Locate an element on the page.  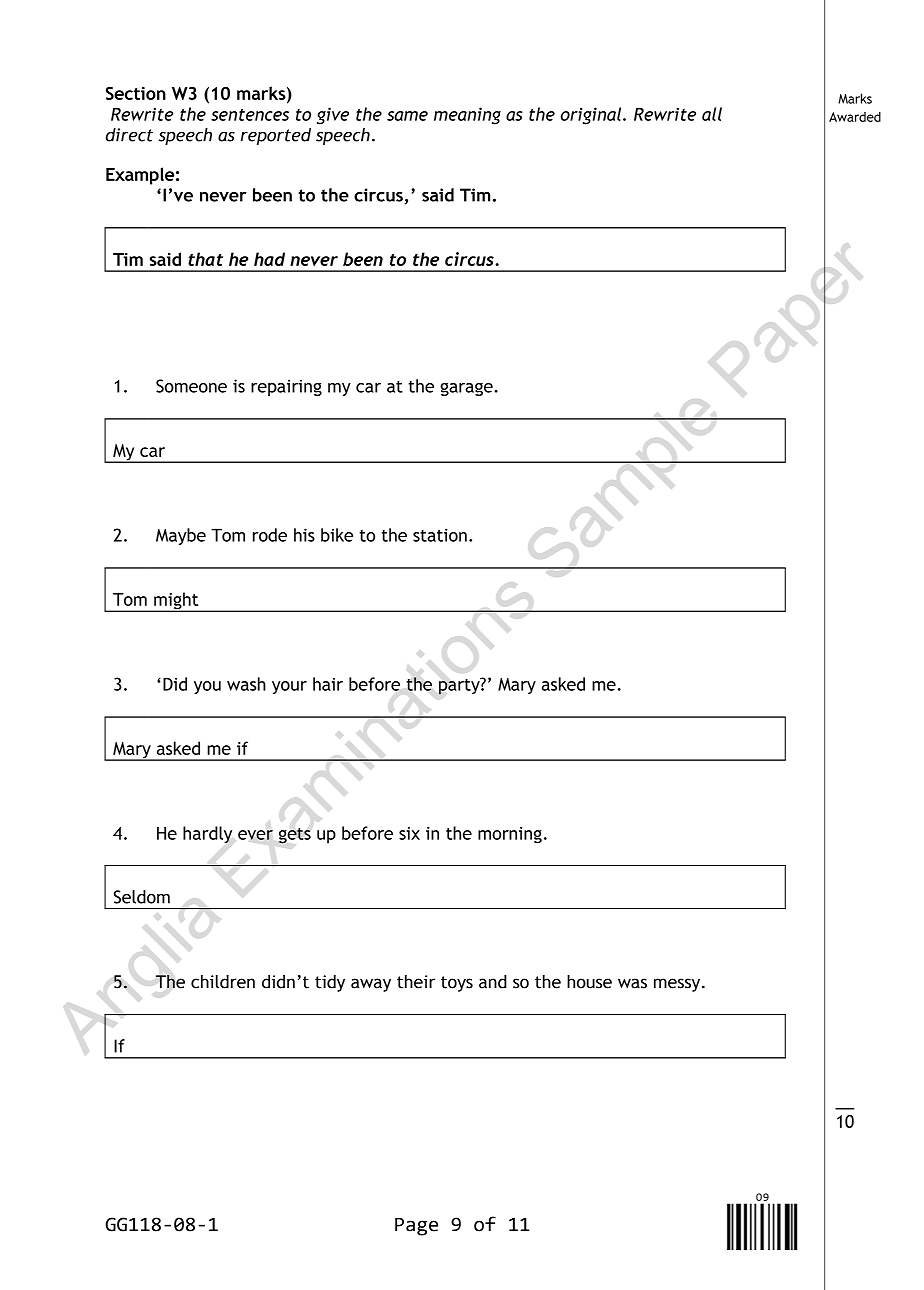
morning is located at coordinates (510, 835).
